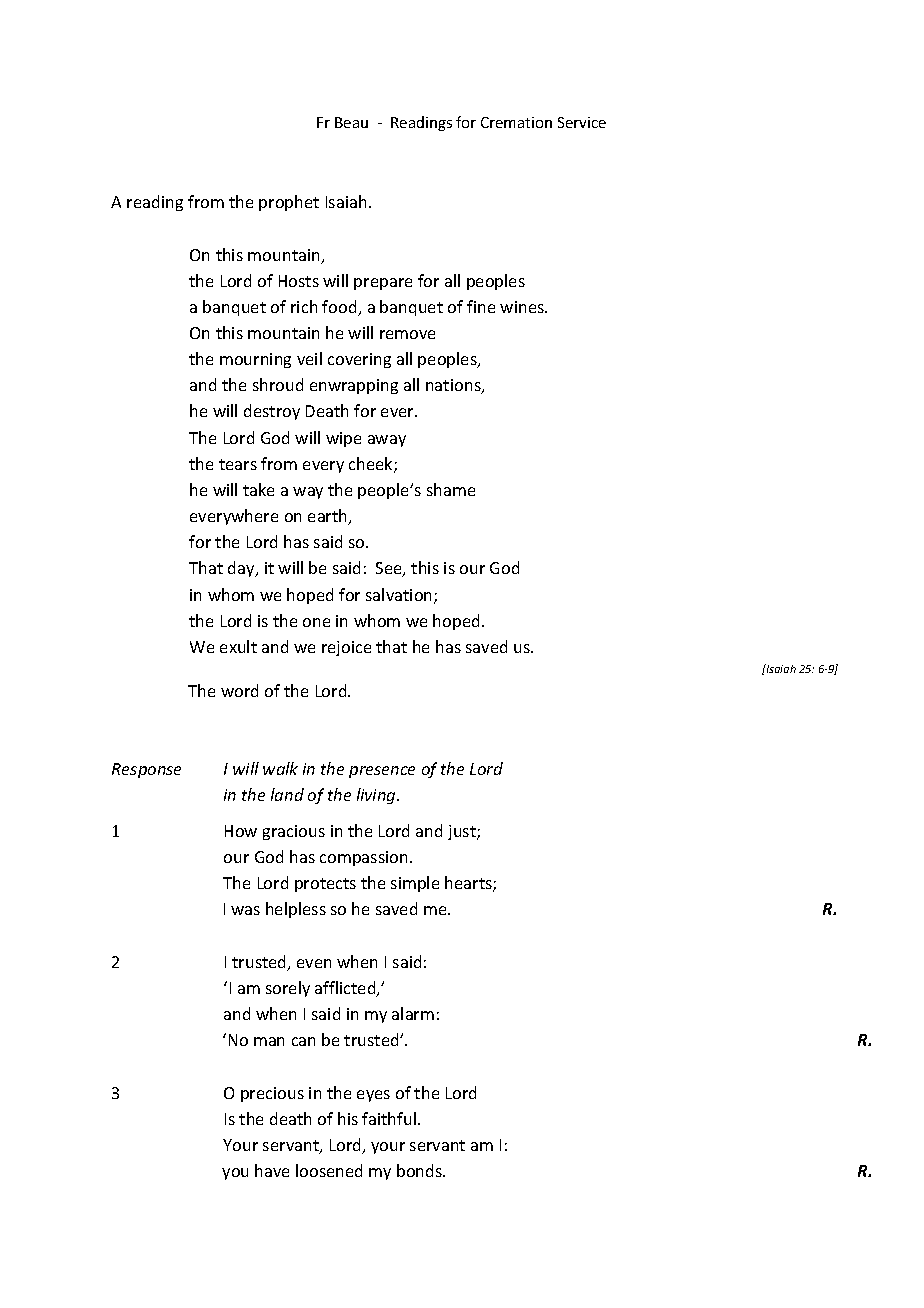  I want to click on salvation, so click(400, 596).
